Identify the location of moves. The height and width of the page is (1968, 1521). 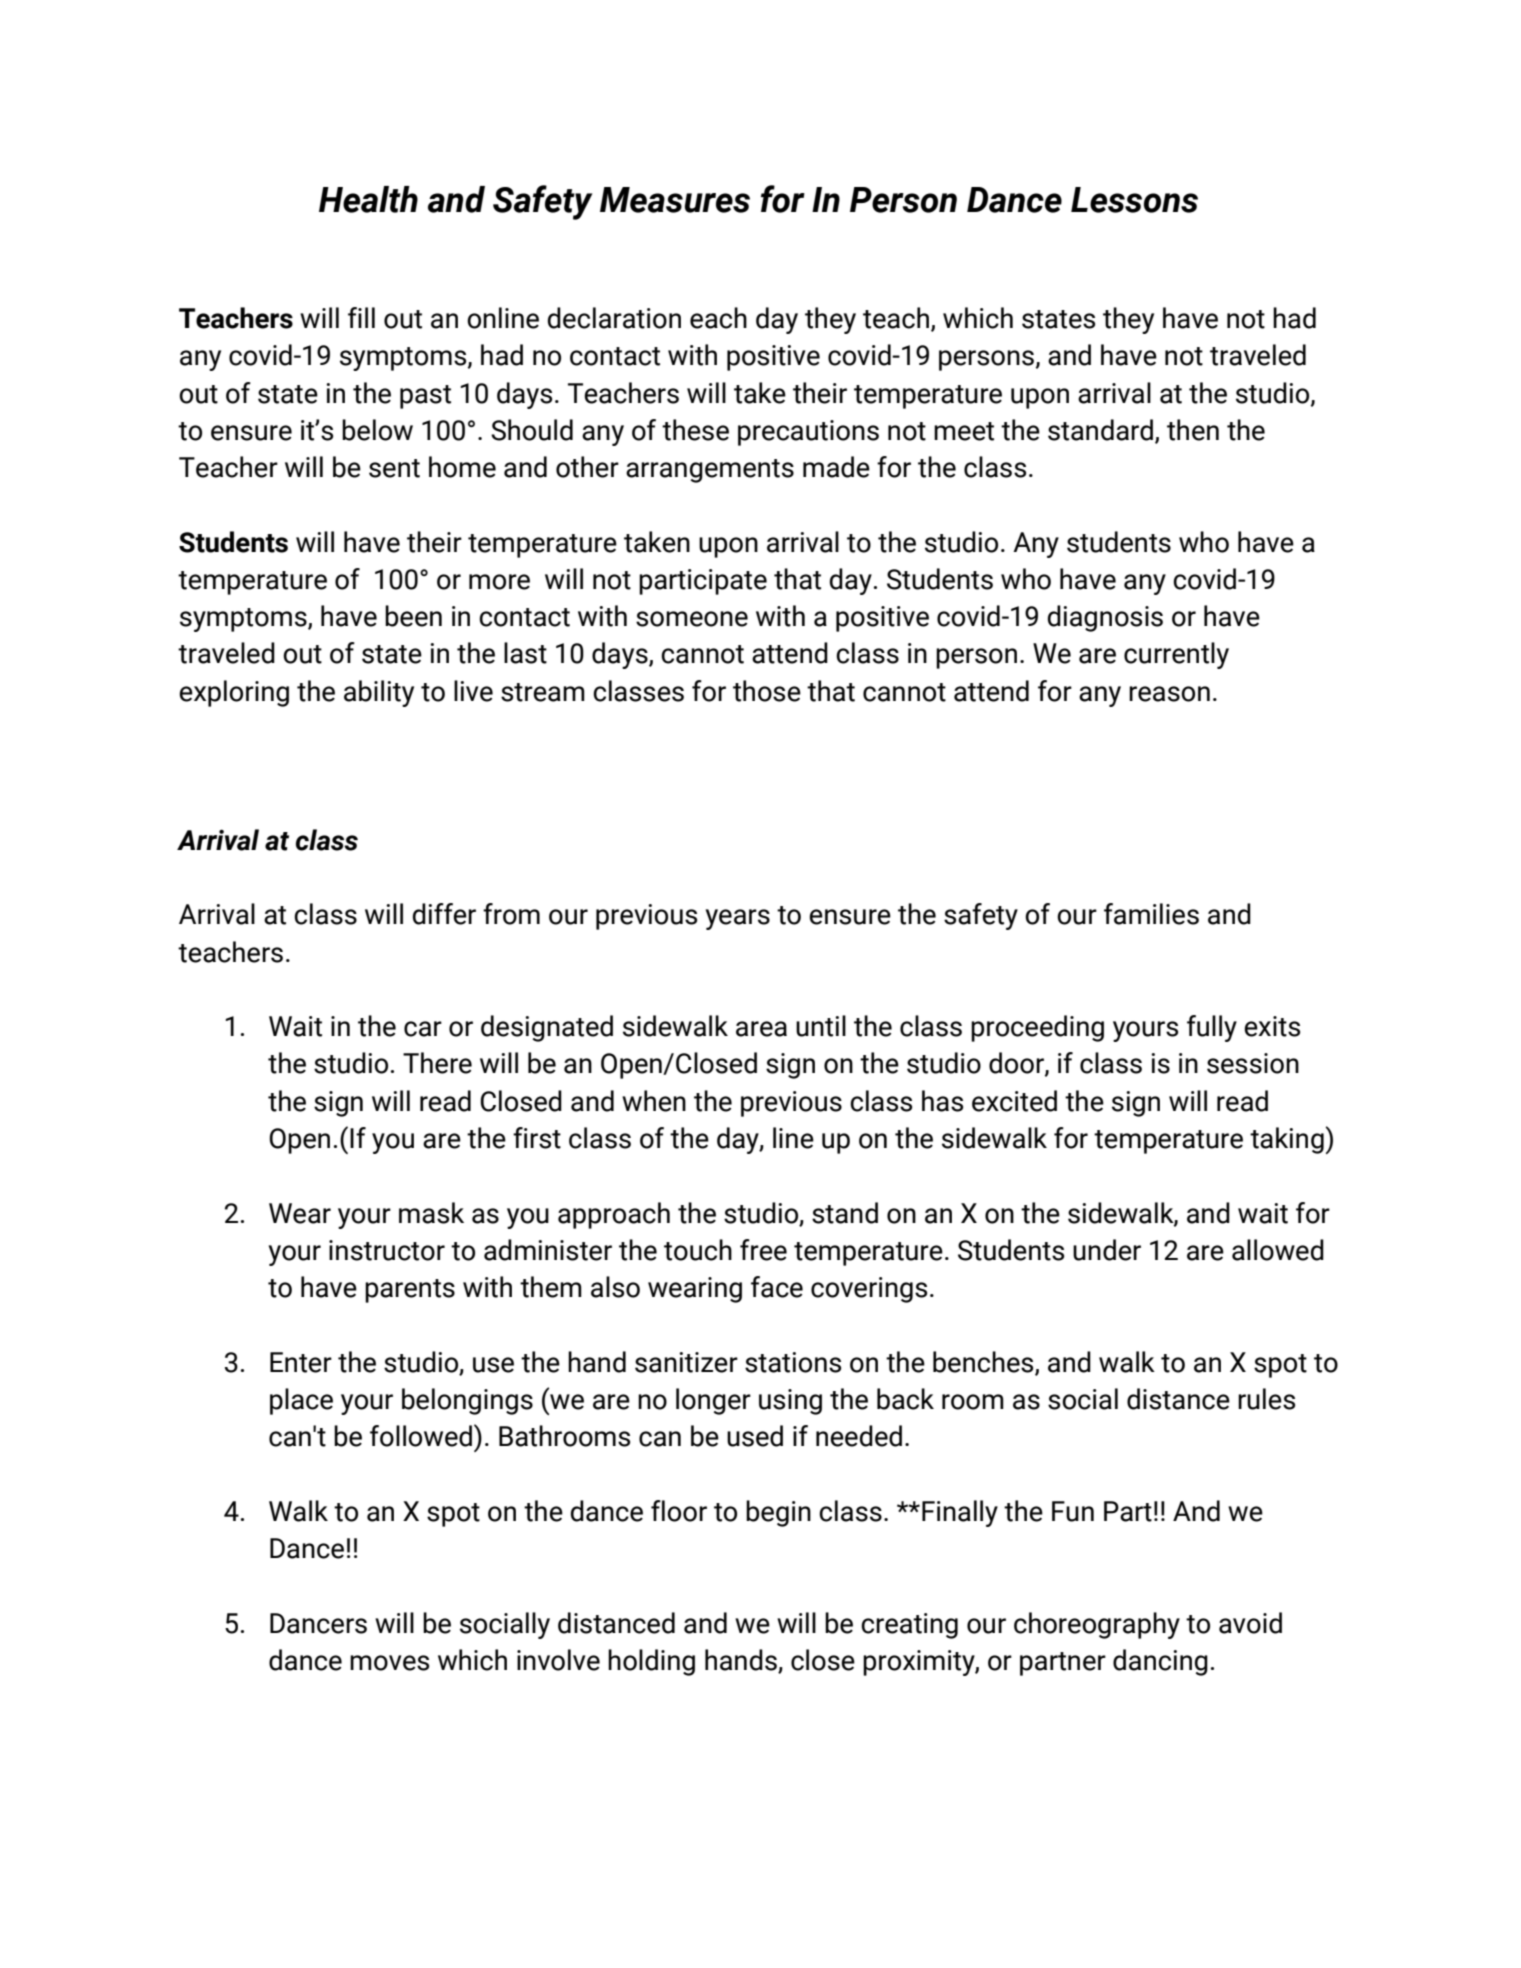
(389, 1663).
